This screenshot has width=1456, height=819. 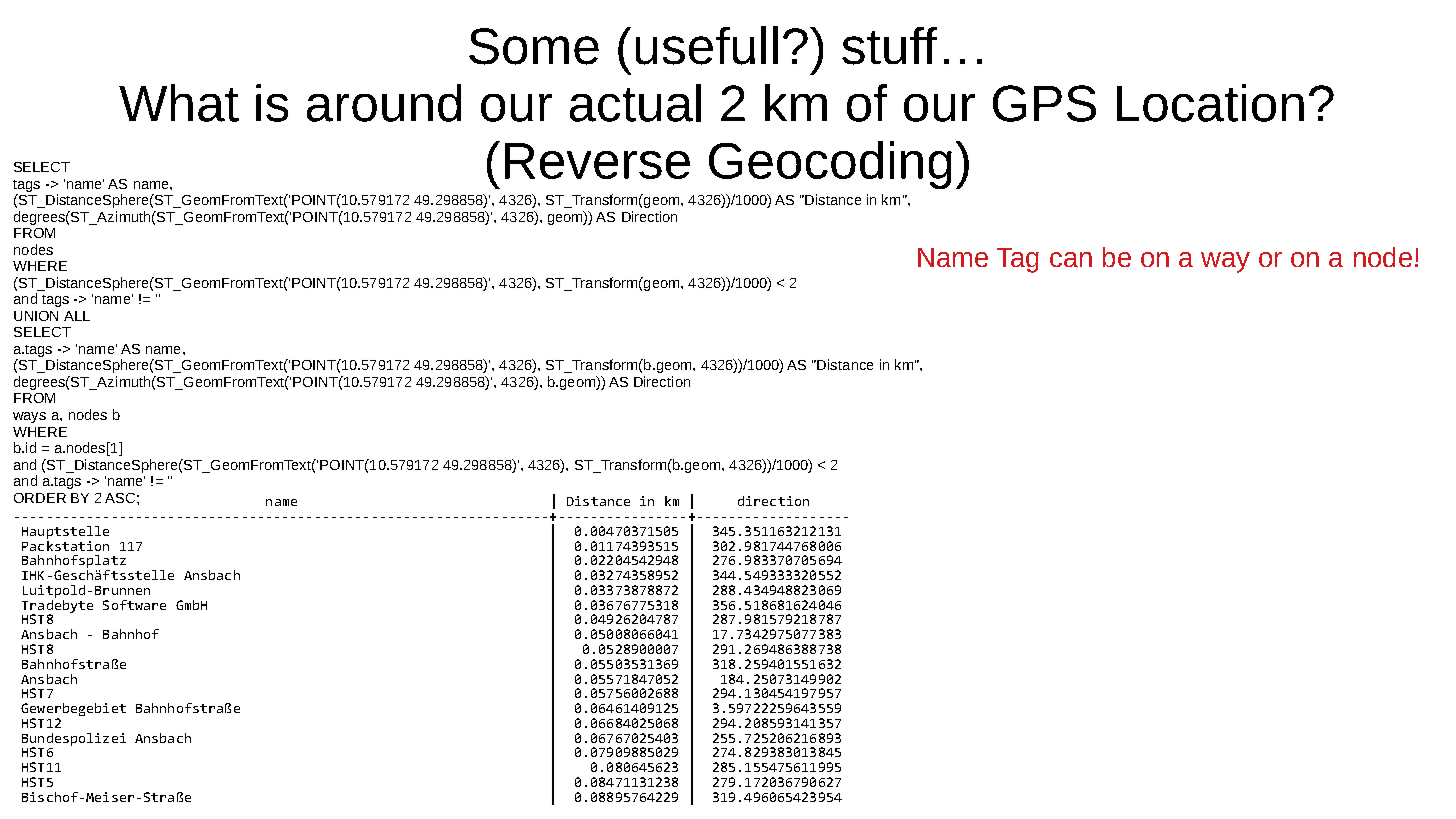 I want to click on Software, so click(x=134, y=605).
